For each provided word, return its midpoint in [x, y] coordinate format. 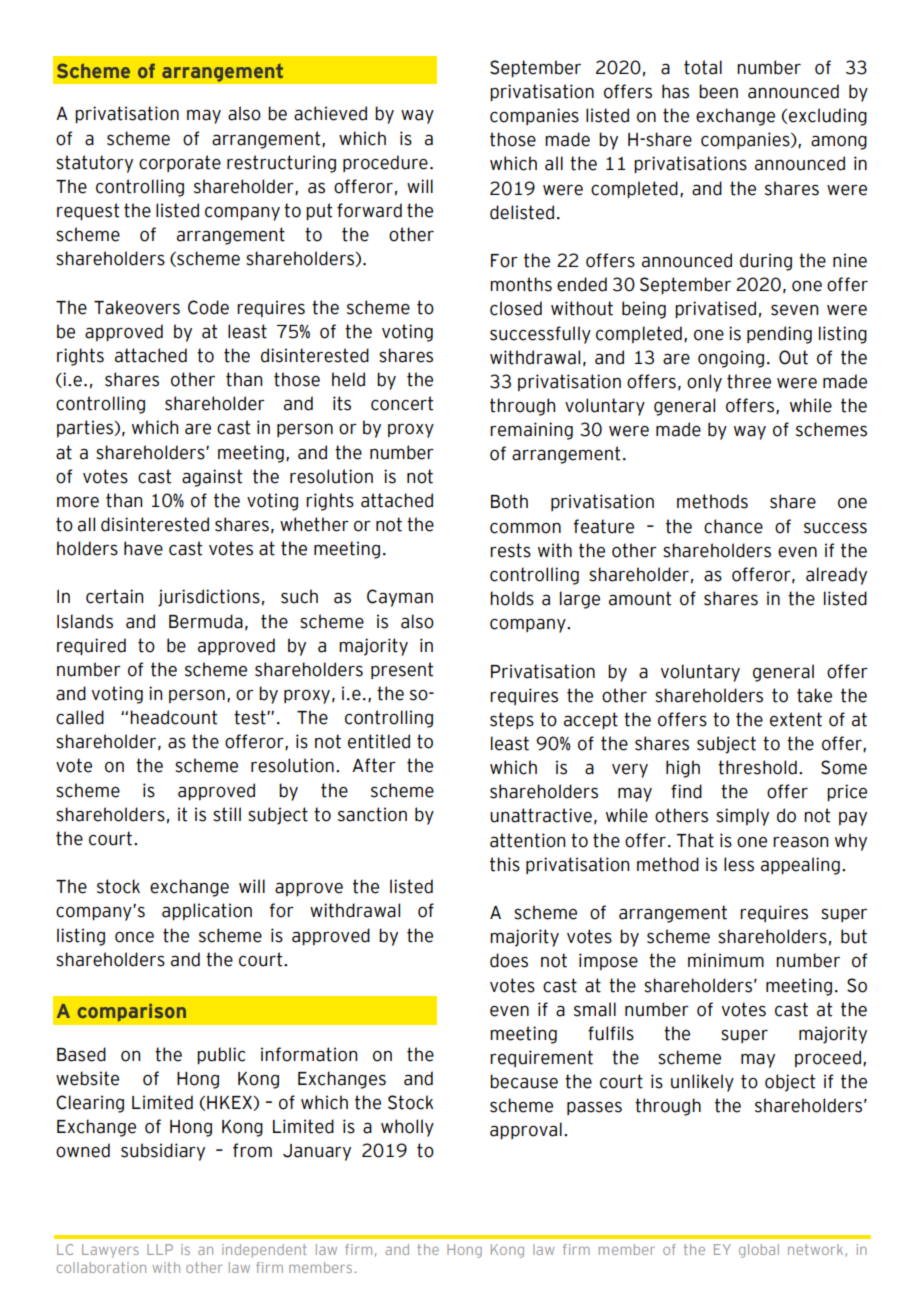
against [212, 478]
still [227, 814]
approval [526, 1130]
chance [733, 526]
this [505, 864]
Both [509, 501]
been [718, 91]
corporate [180, 163]
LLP [160, 1249]
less [739, 864]
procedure [385, 163]
